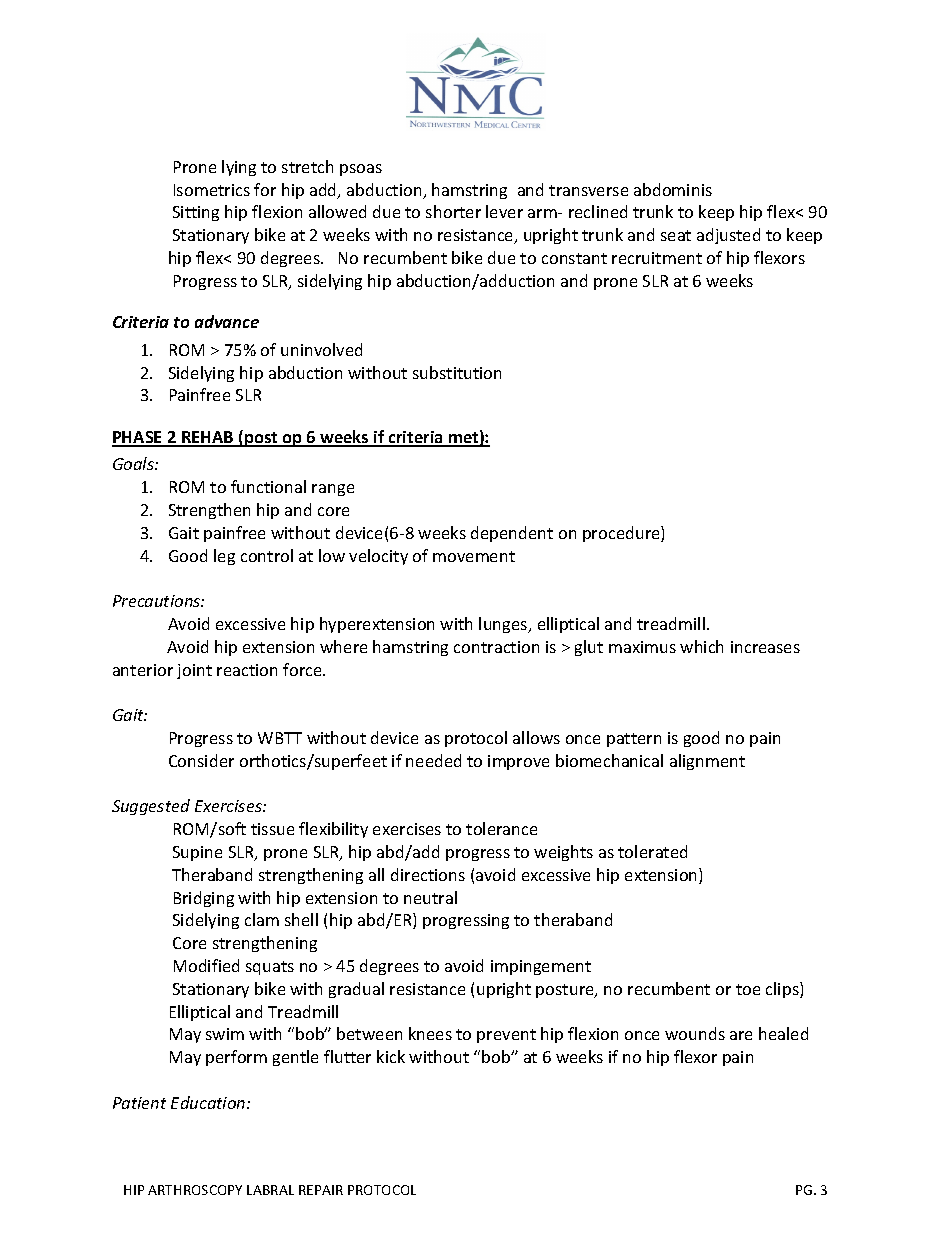  Describe the element at coordinates (321, 1190) in the screenshot. I see `REPAIR` at that location.
